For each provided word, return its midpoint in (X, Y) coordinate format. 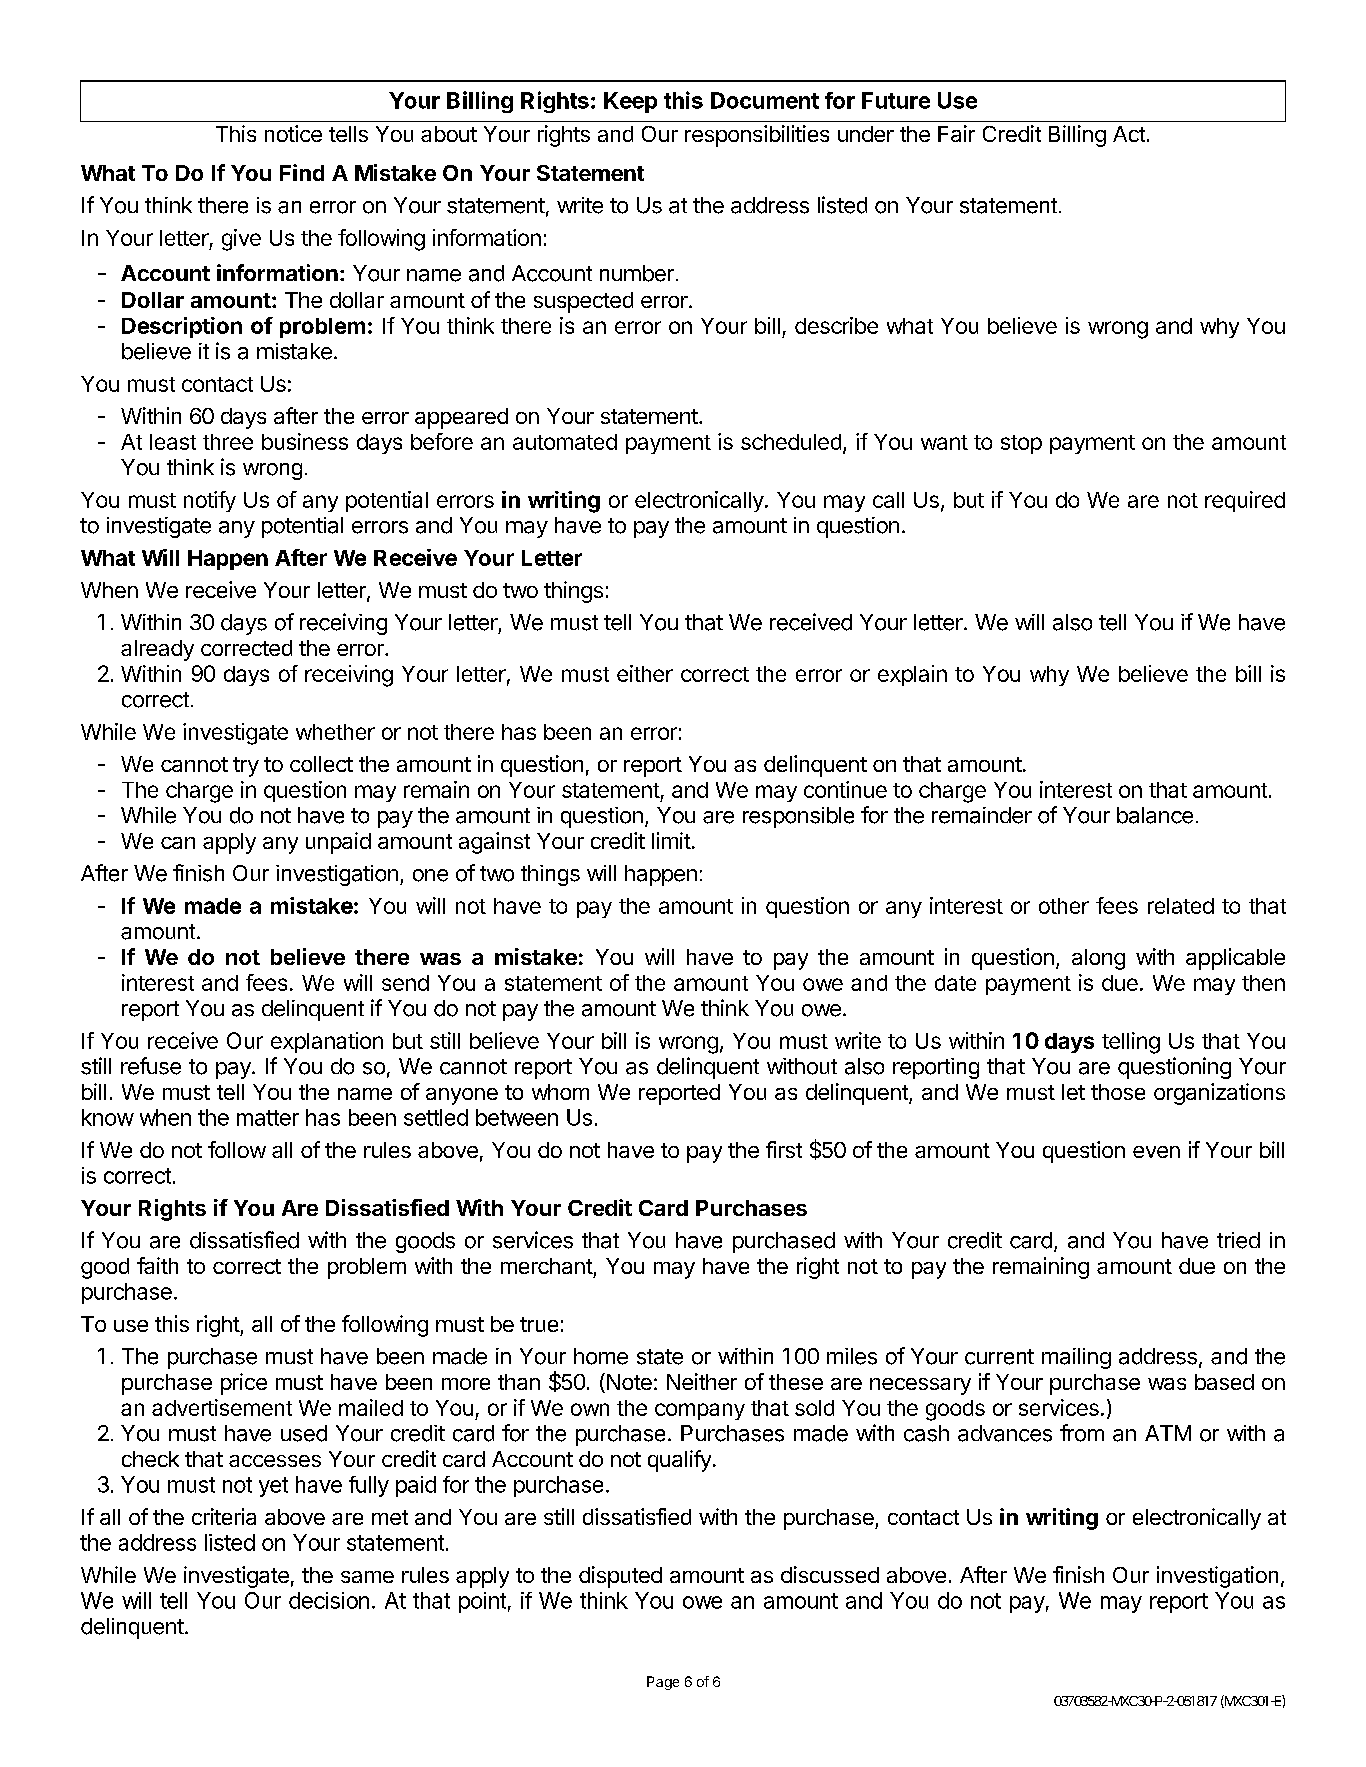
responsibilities (757, 136)
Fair (956, 133)
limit (671, 840)
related (1181, 906)
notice (293, 133)
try (246, 767)
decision (329, 1600)
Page (663, 1683)
